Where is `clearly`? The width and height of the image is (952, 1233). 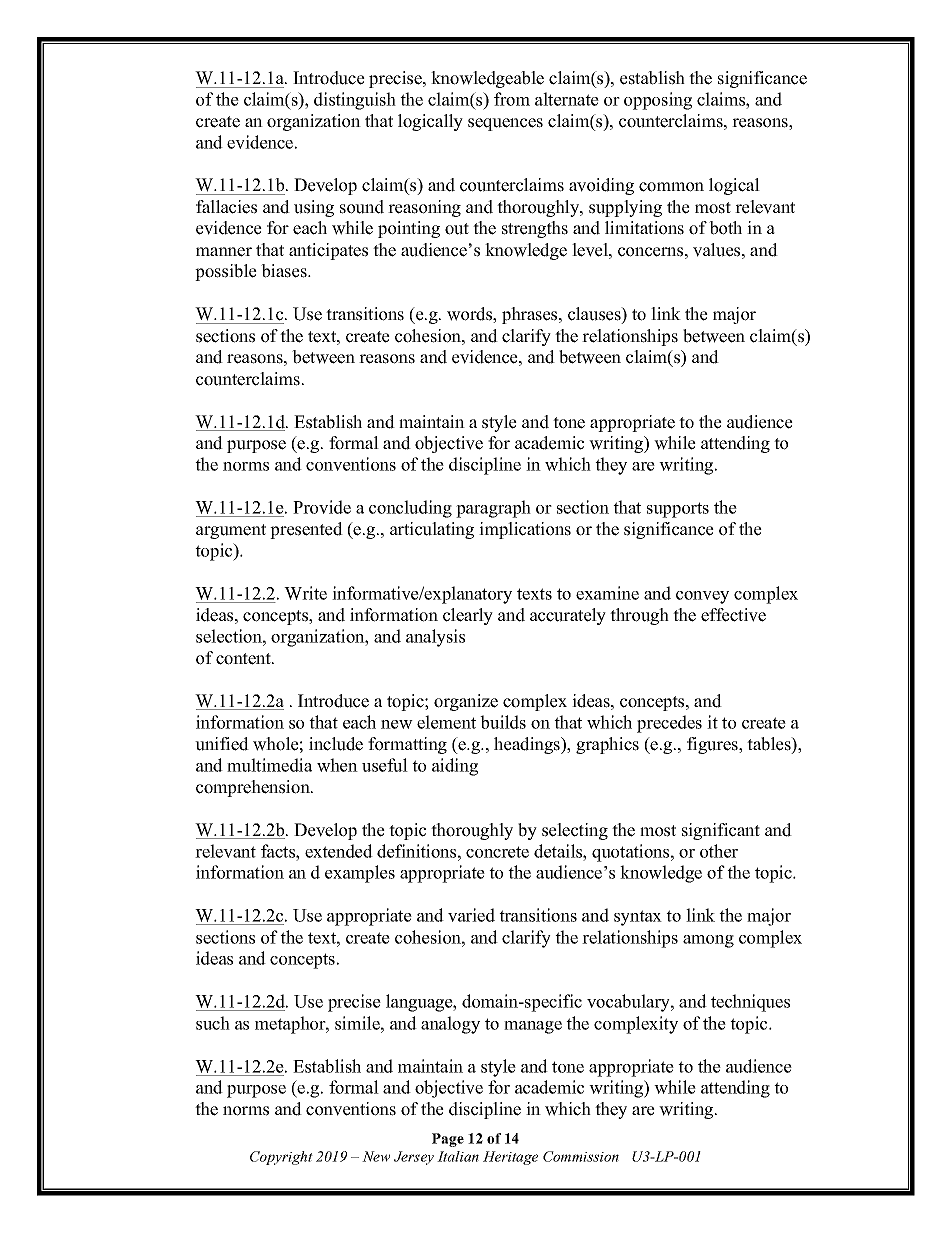
clearly is located at coordinates (468, 616).
